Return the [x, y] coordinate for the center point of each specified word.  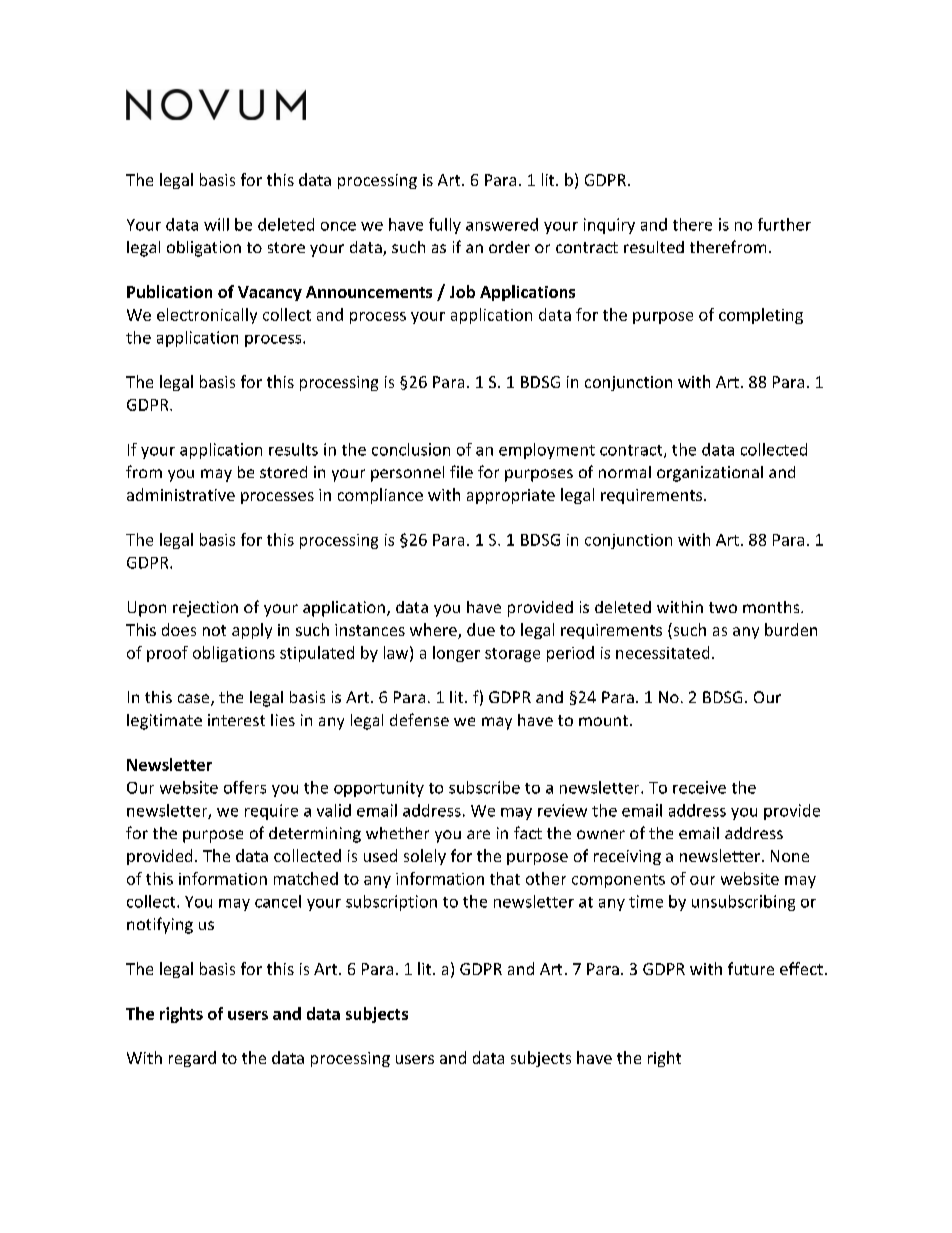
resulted [654, 247]
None [790, 856]
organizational [710, 474]
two [723, 607]
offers [245, 787]
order [509, 247]
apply [252, 631]
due [481, 629]
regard [192, 1059]
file [461, 471]
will [216, 224]
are [478, 834]
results [293, 449]
